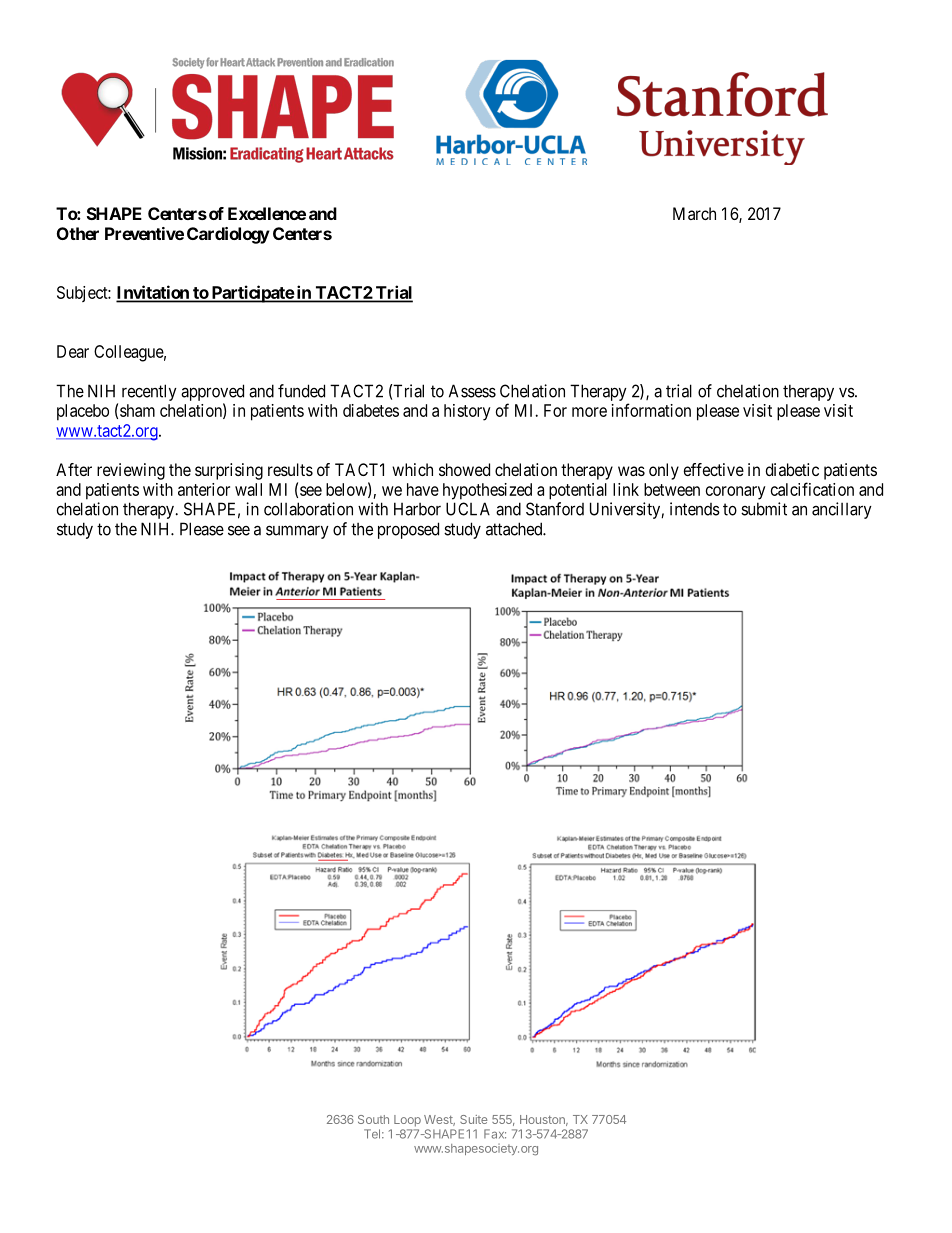 Image resolution: width=952 pixels, height=1233 pixels. What do you see at coordinates (714, 469) in the screenshot?
I see `effective` at bounding box center [714, 469].
